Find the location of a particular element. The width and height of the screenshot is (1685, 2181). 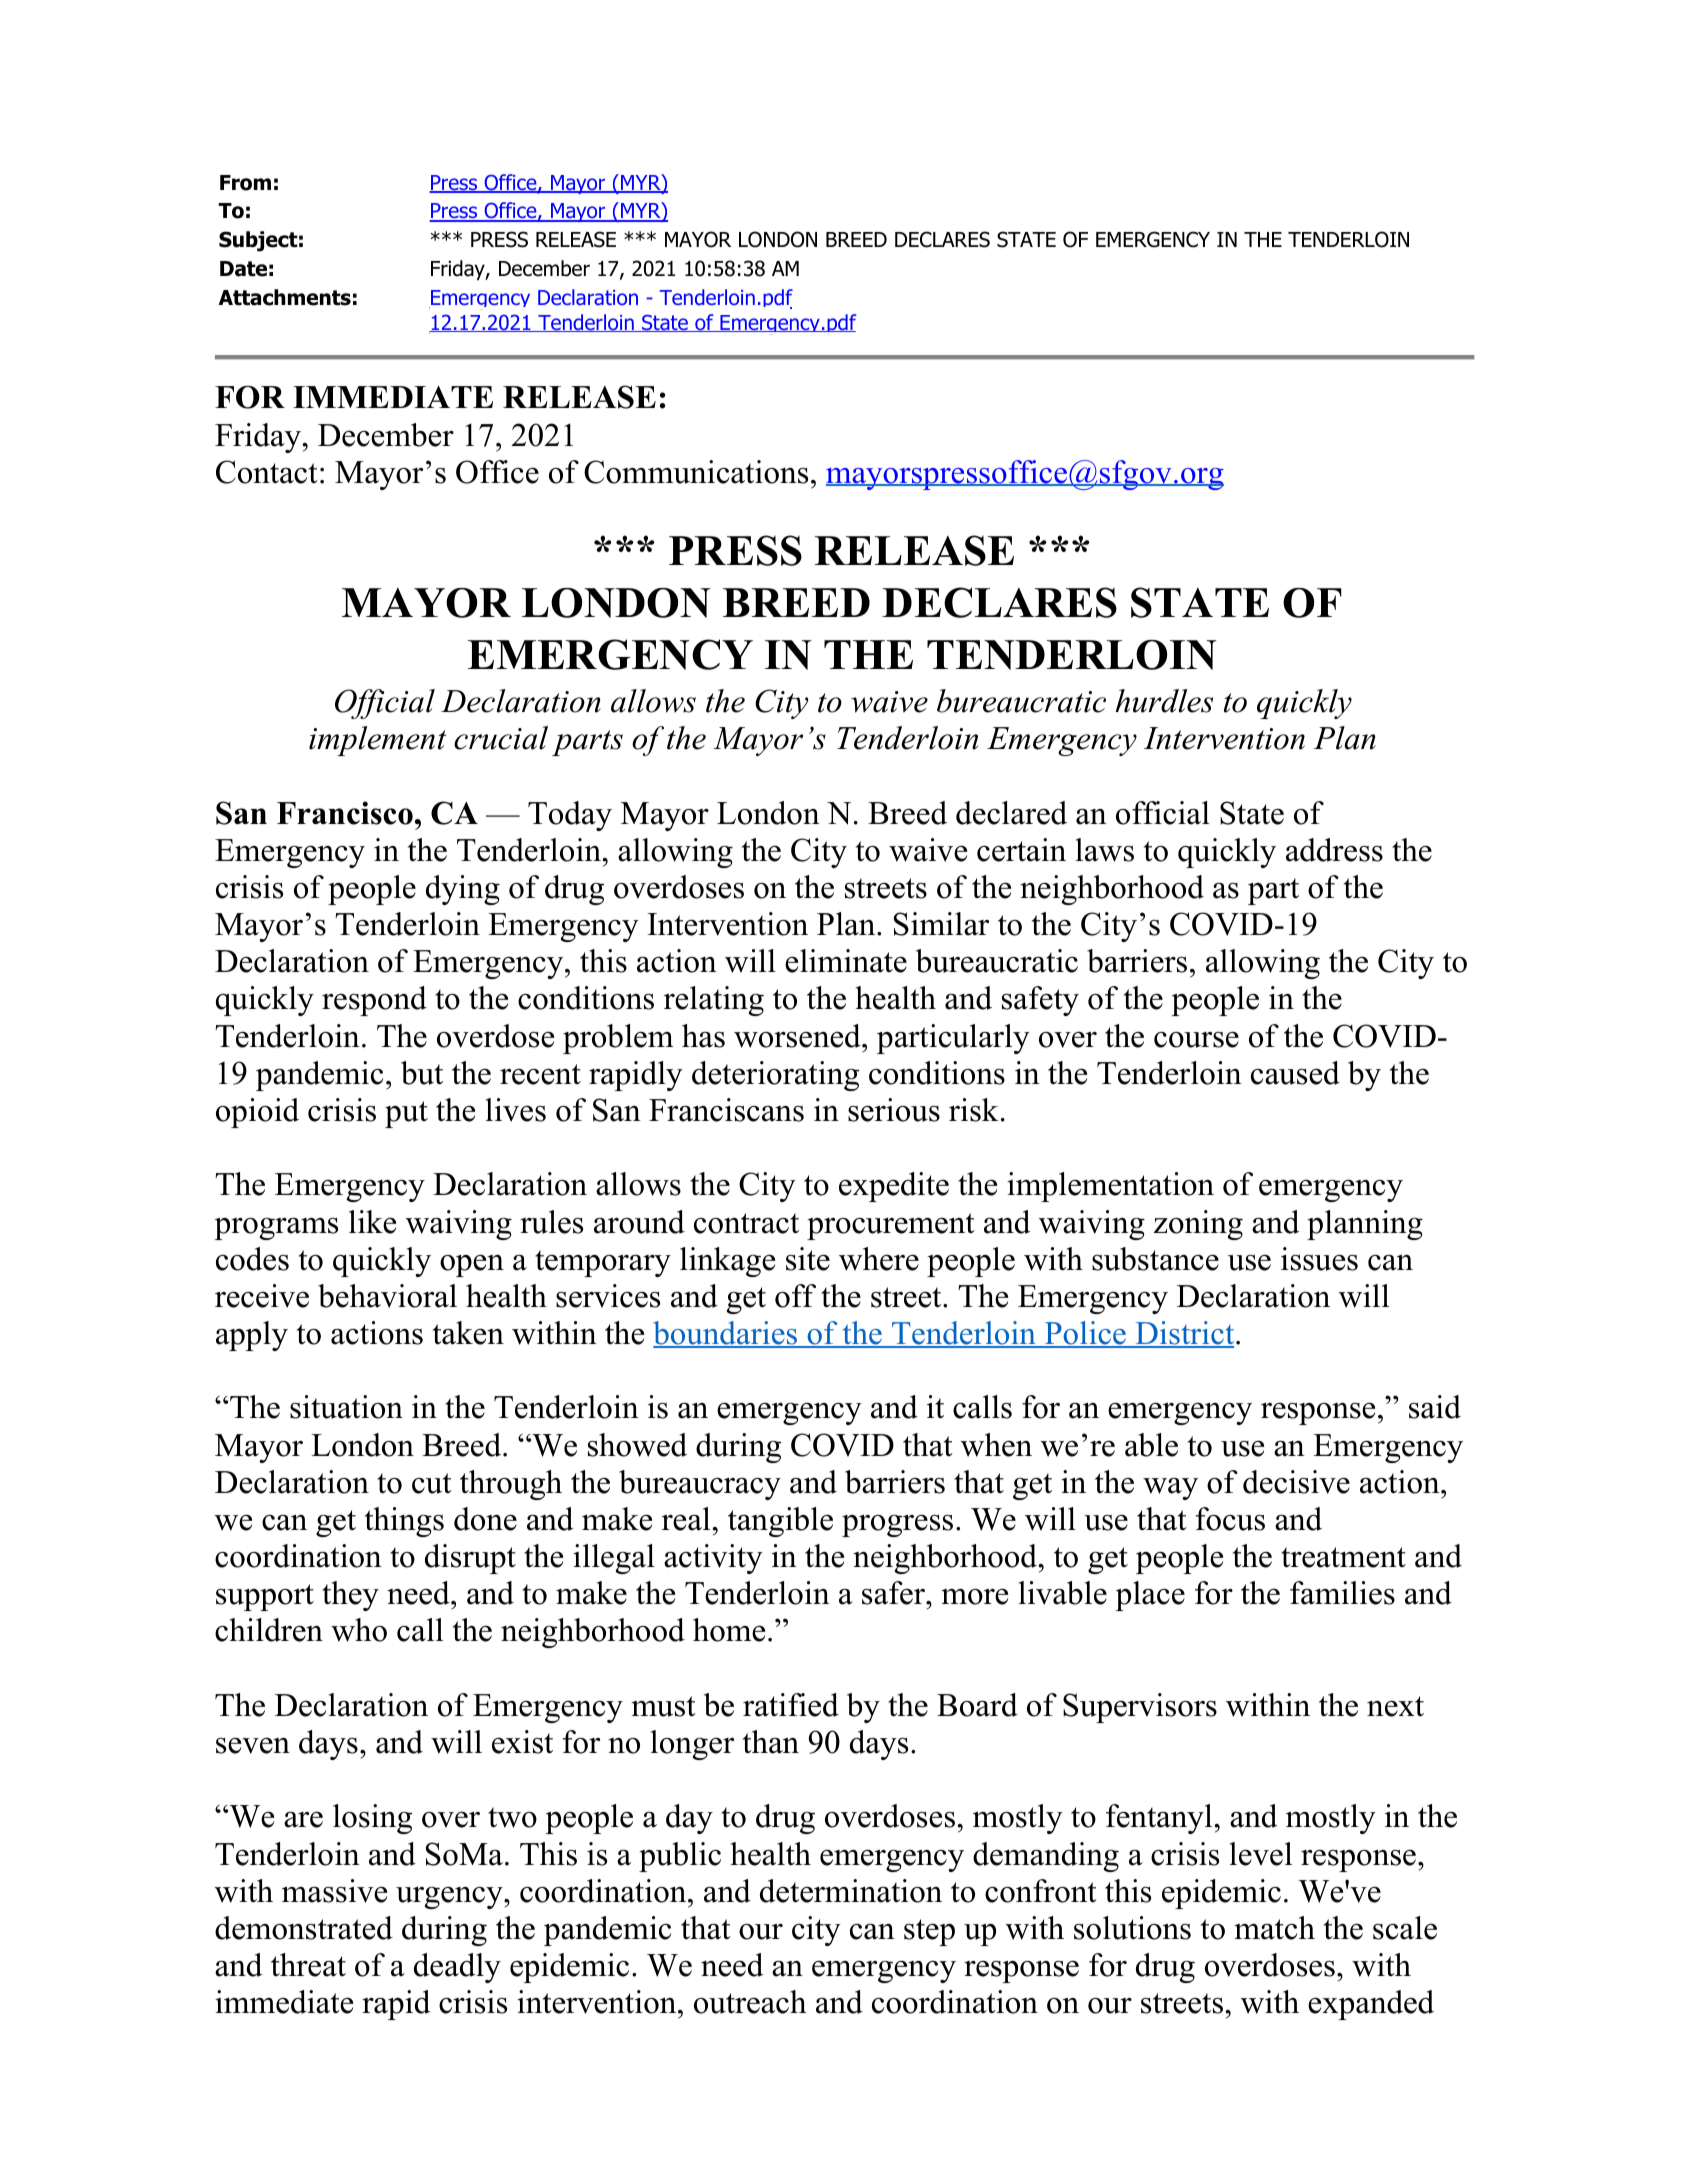

declared is located at coordinates (1011, 813).
